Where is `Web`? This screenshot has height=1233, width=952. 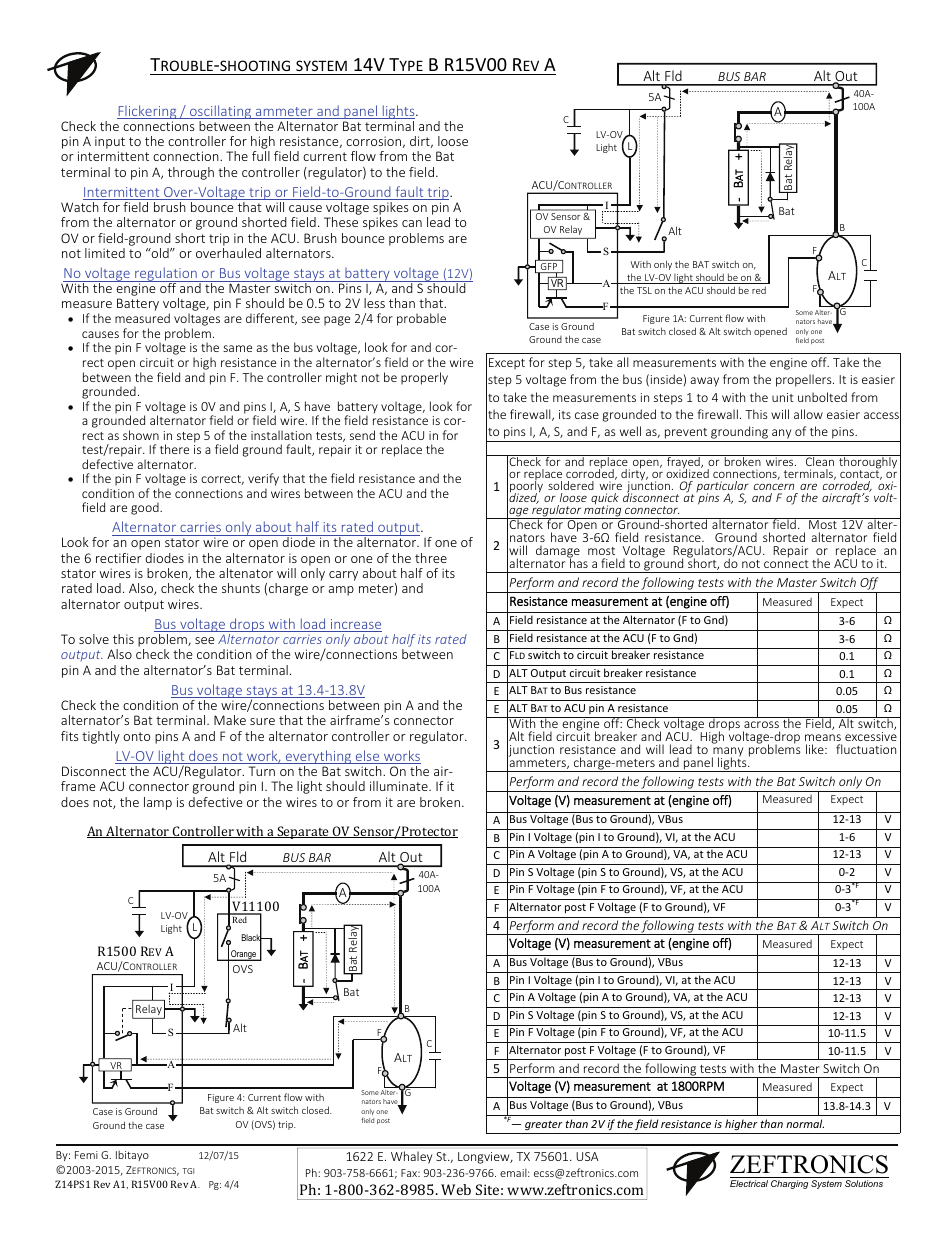 Web is located at coordinates (456, 1189).
